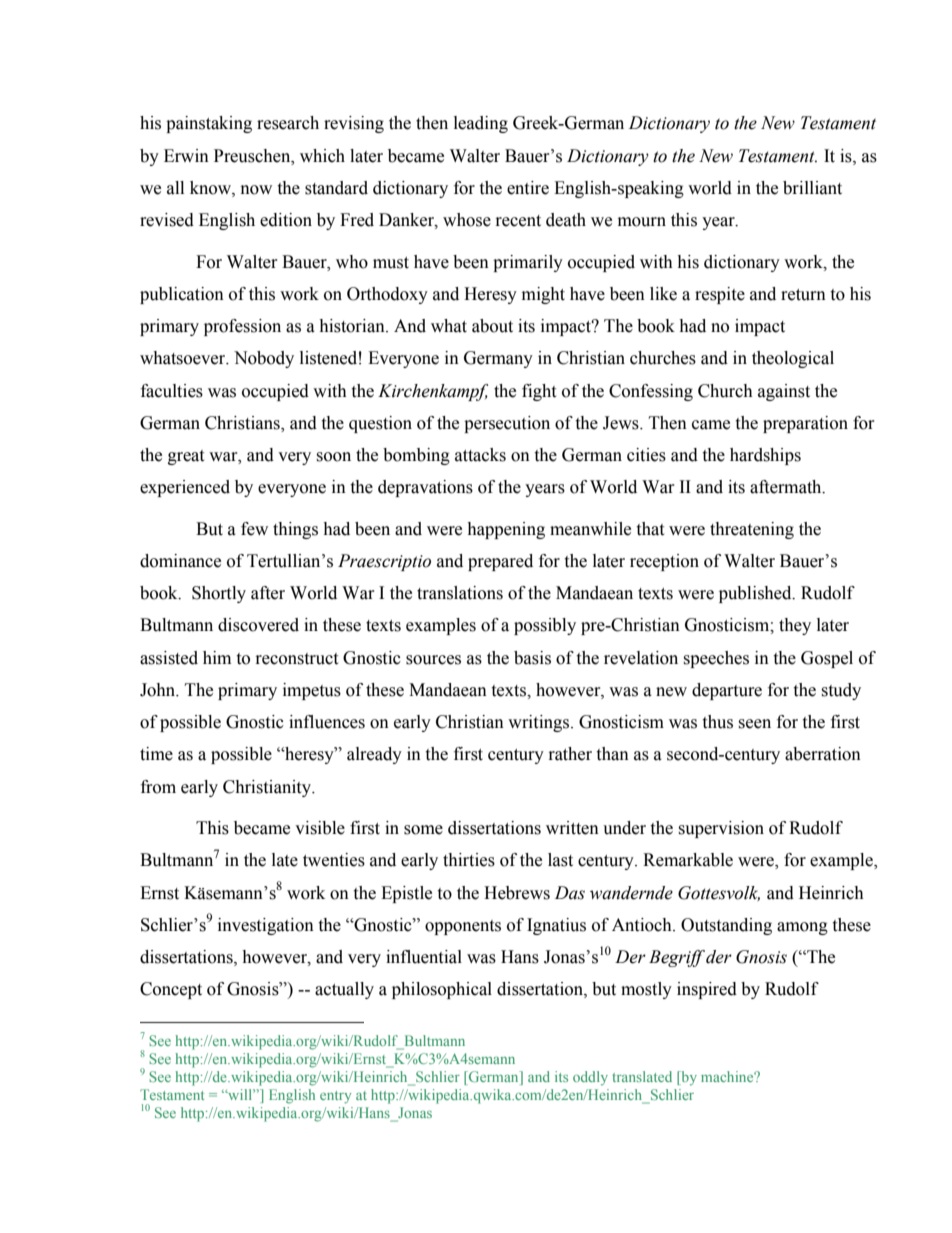 This screenshot has width=952, height=1233. What do you see at coordinates (812, 188) in the screenshot?
I see `brilliant` at bounding box center [812, 188].
